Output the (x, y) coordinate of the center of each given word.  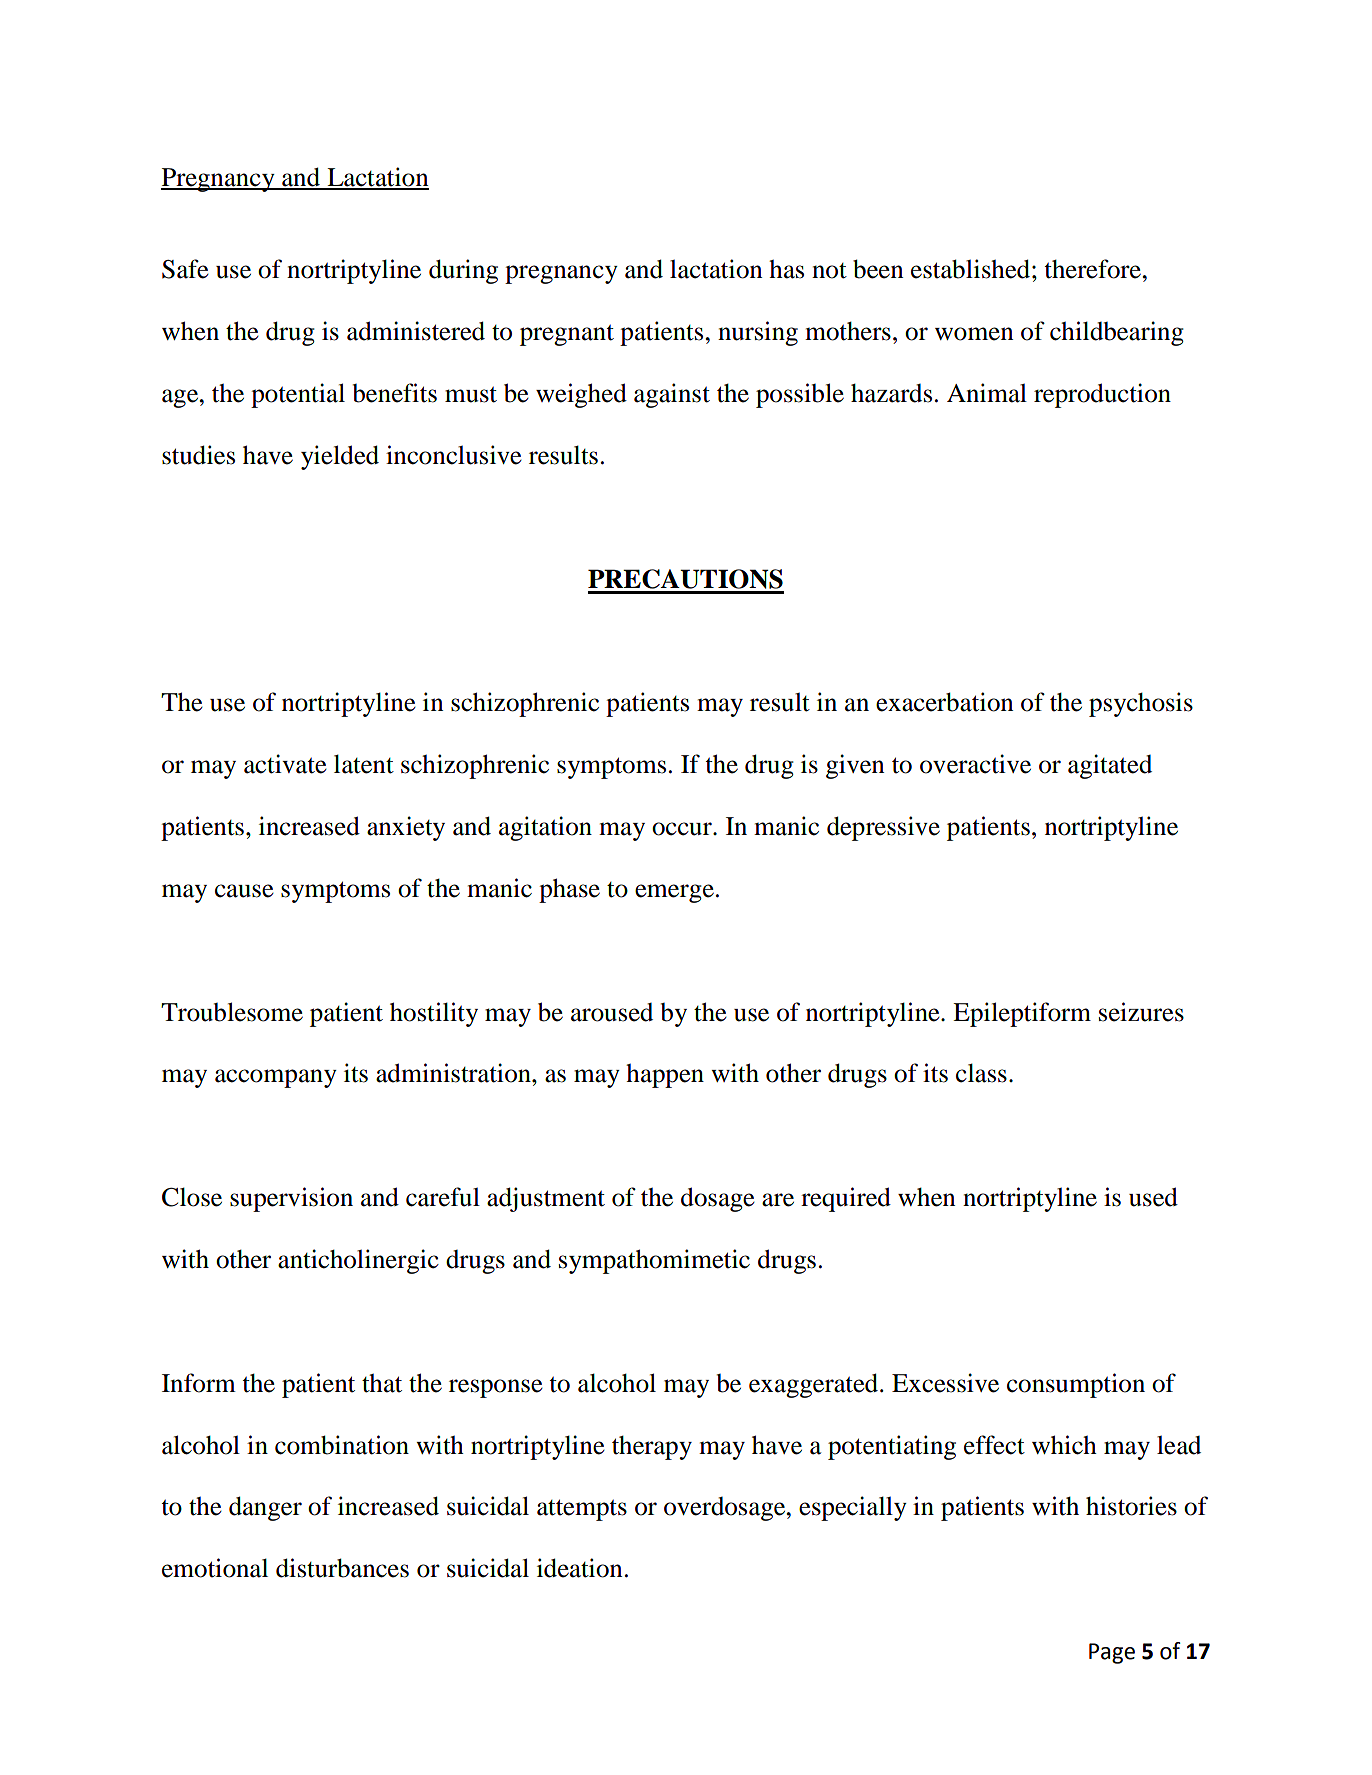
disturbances (342, 1568)
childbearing (1117, 333)
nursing (758, 333)
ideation (580, 1568)
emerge (674, 893)
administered (416, 331)
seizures (1141, 1012)
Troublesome (232, 1012)
